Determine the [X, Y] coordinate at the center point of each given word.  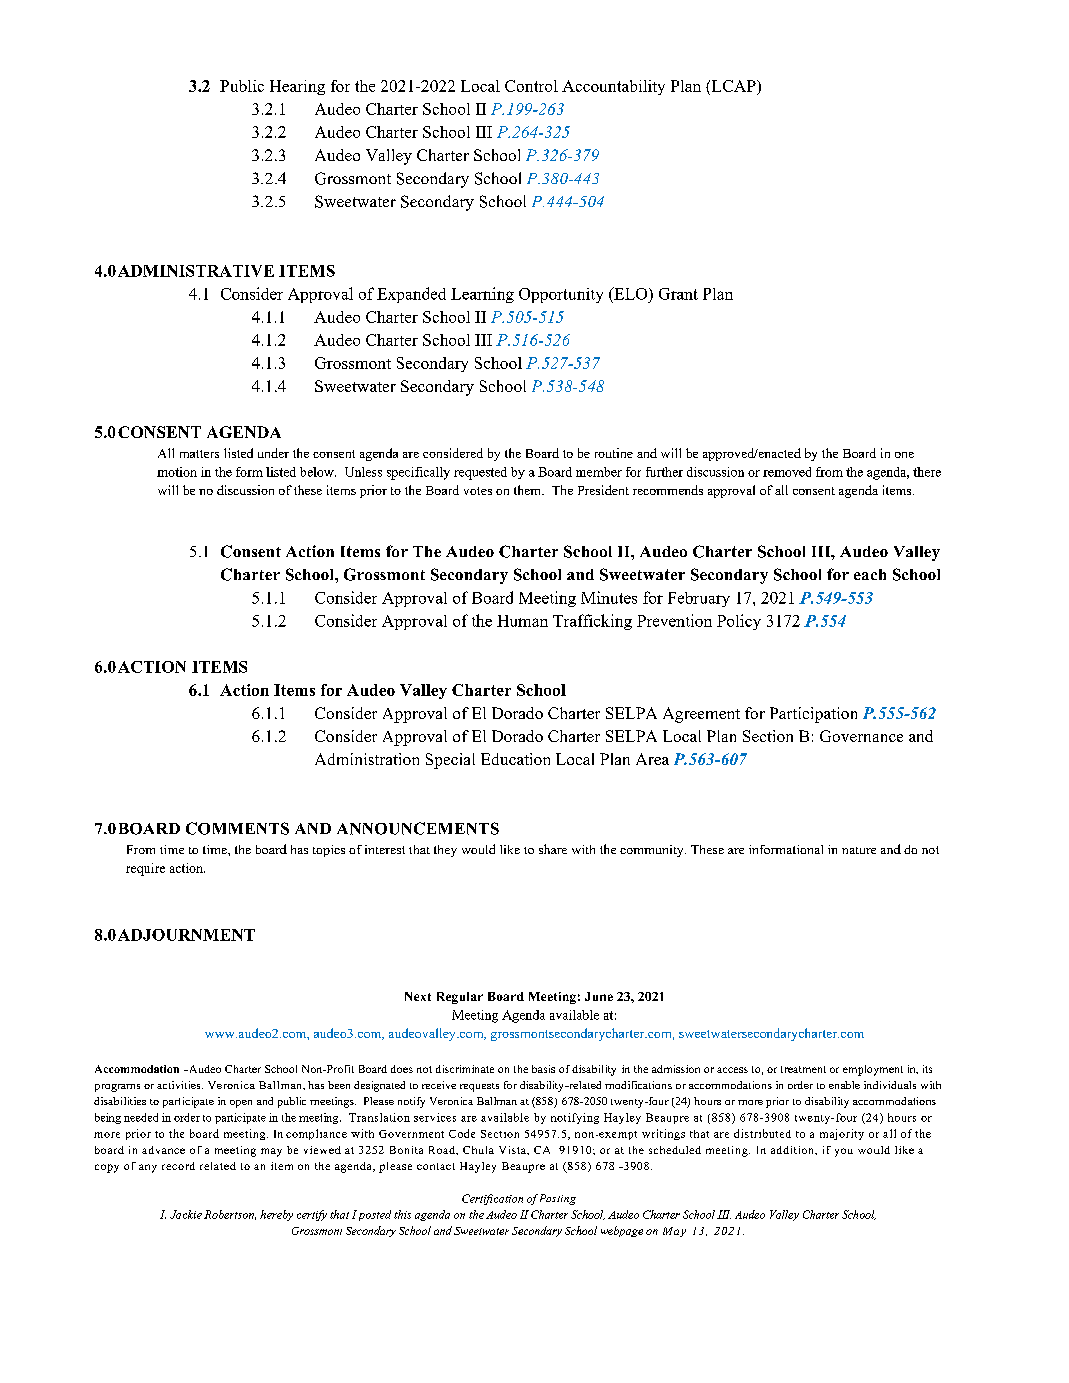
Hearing [297, 87]
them [529, 490]
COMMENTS [237, 828]
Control [531, 86]
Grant [678, 294]
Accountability [613, 87]
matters [199, 454]
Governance [861, 736]
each [870, 574]
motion [177, 472]
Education [515, 759]
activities [180, 1085]
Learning [482, 295]
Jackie [186, 1214]
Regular [460, 998]
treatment [803, 1069]
